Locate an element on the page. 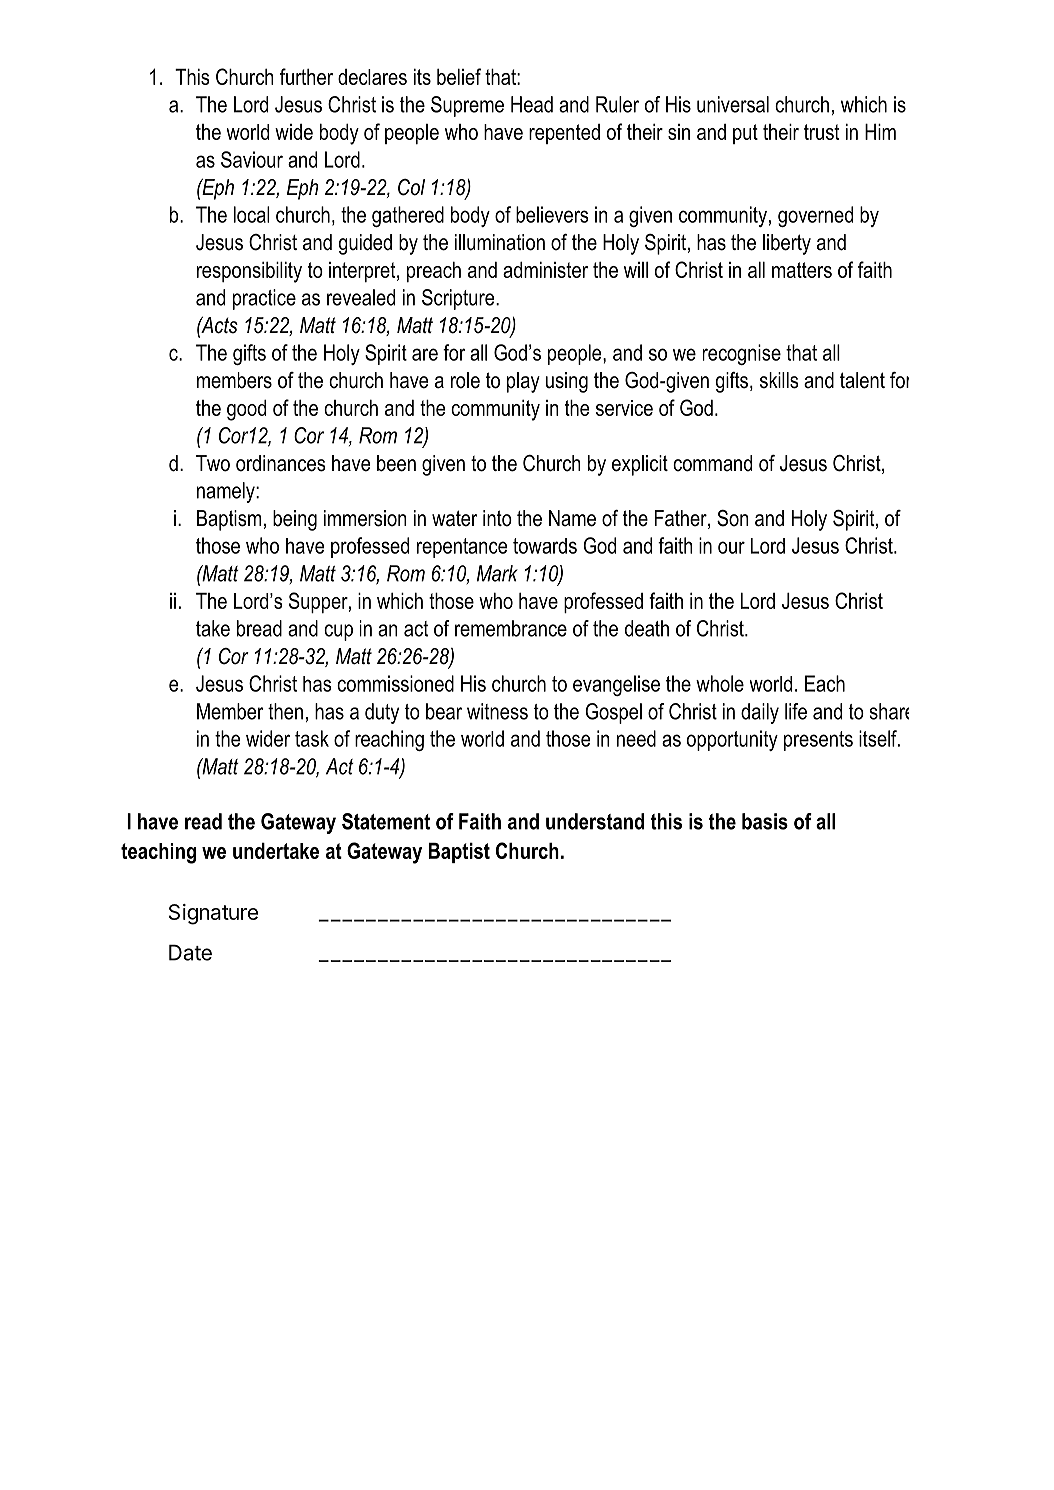 Image resolution: width=1054 pixels, height=1490 pixels. further is located at coordinates (306, 76).
